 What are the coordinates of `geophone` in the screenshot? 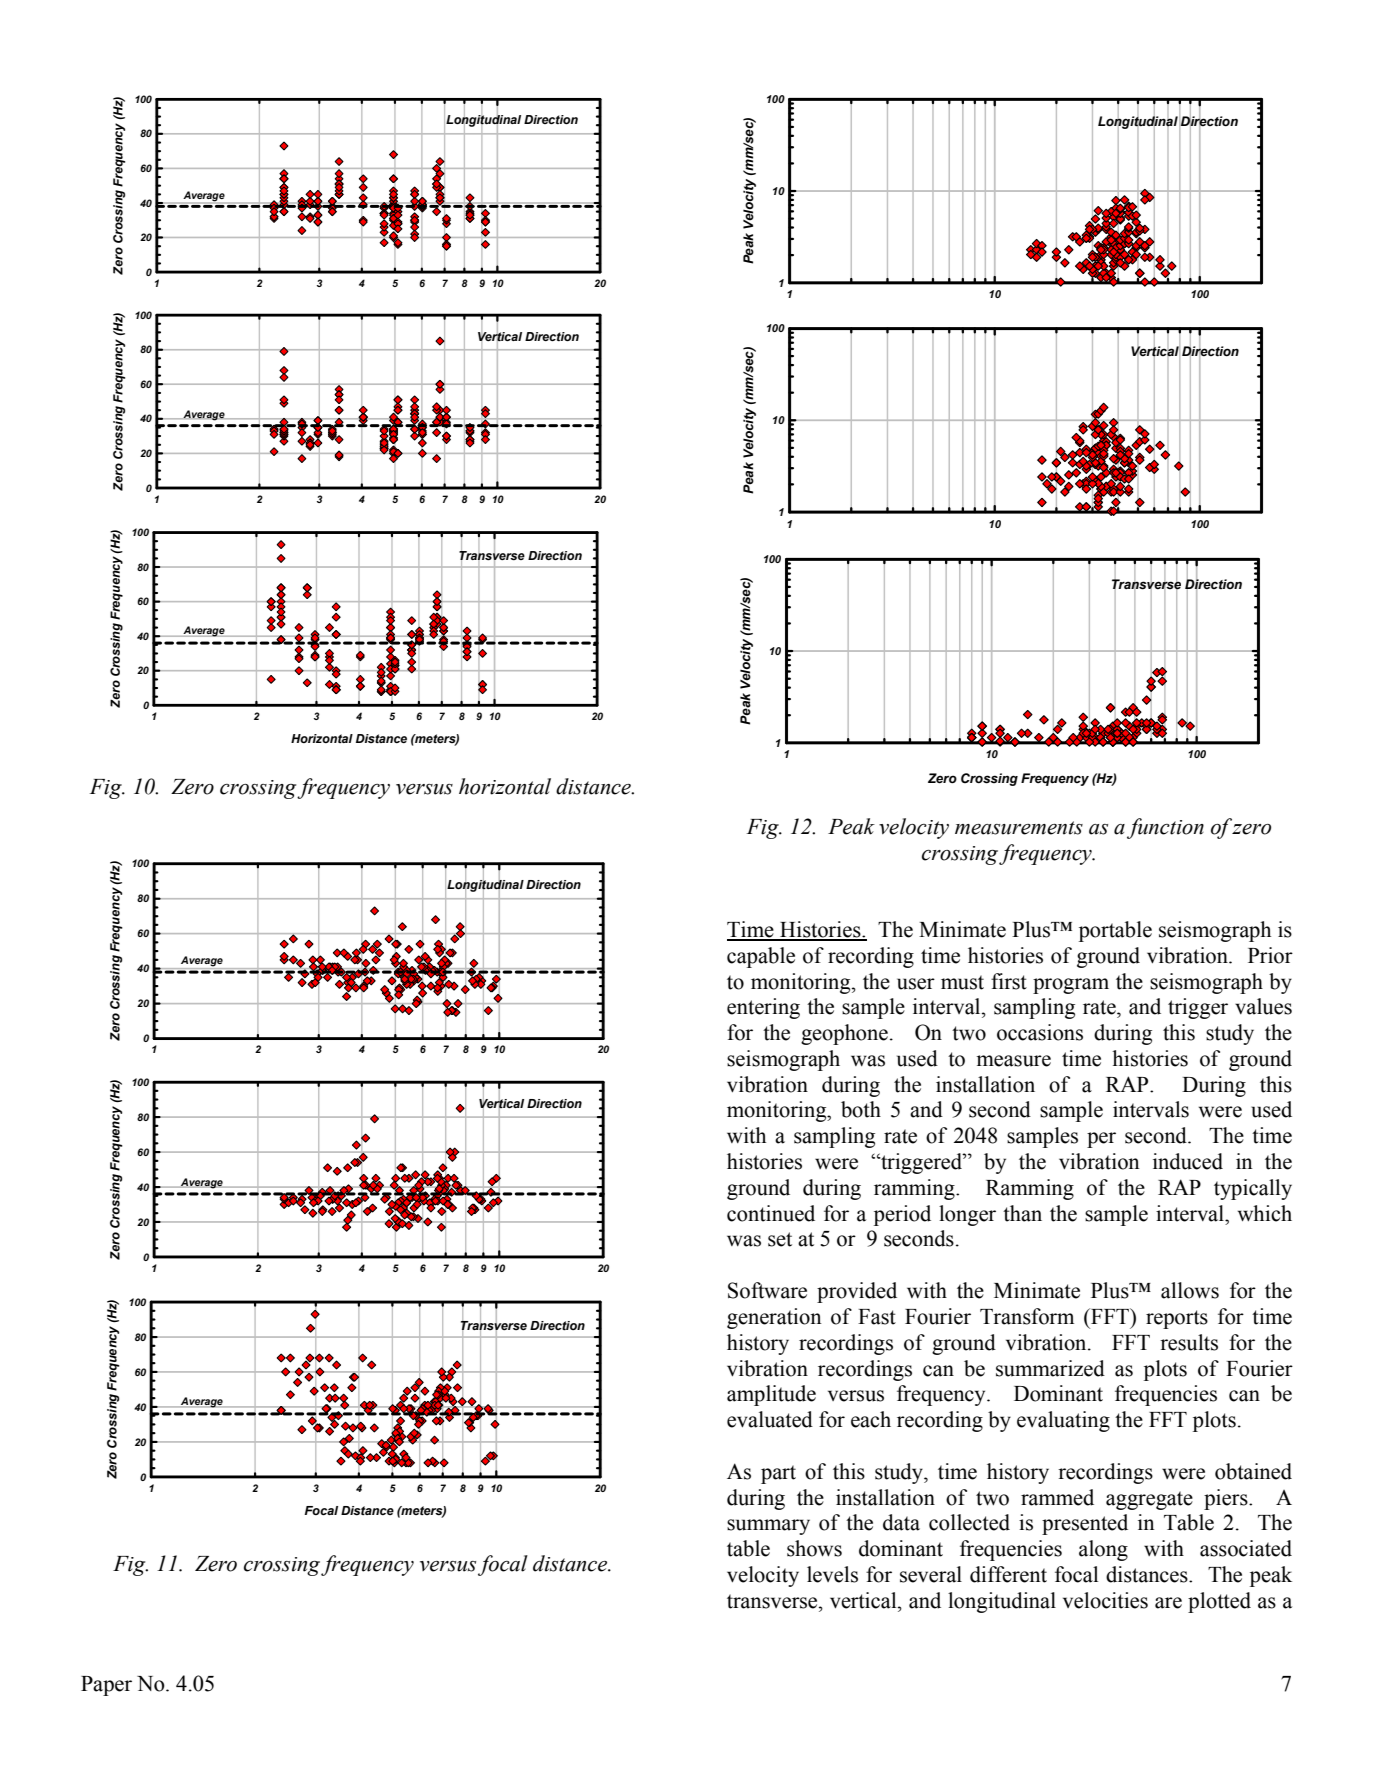 It's located at (844, 1034).
